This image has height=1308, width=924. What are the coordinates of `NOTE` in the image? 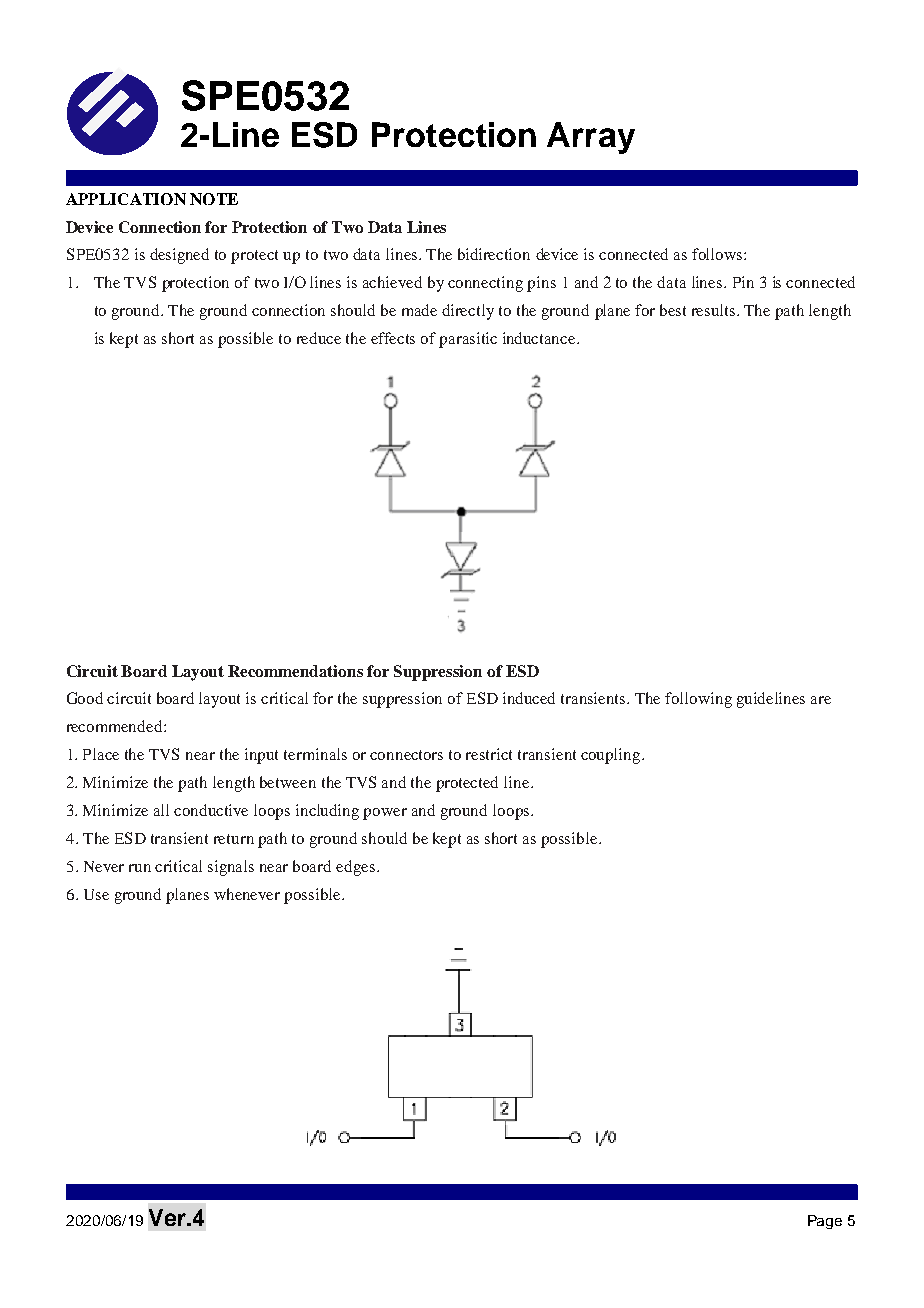 It's located at (214, 199).
